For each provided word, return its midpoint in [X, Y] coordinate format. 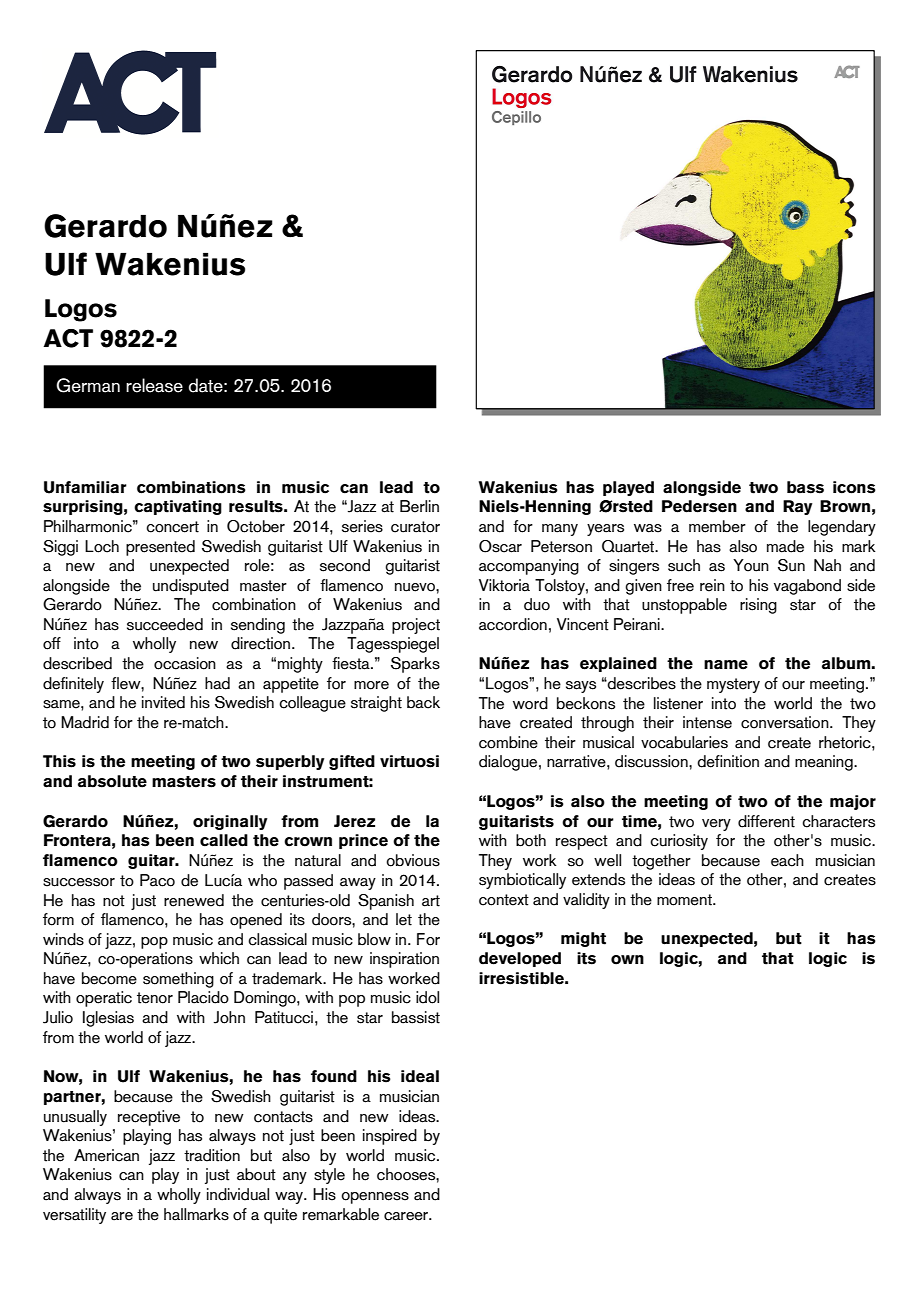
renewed [194, 900]
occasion [185, 663]
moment [685, 900]
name [726, 665]
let [404, 919]
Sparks [415, 665]
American [106, 1155]
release [154, 385]
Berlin [419, 506]
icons [854, 487]
